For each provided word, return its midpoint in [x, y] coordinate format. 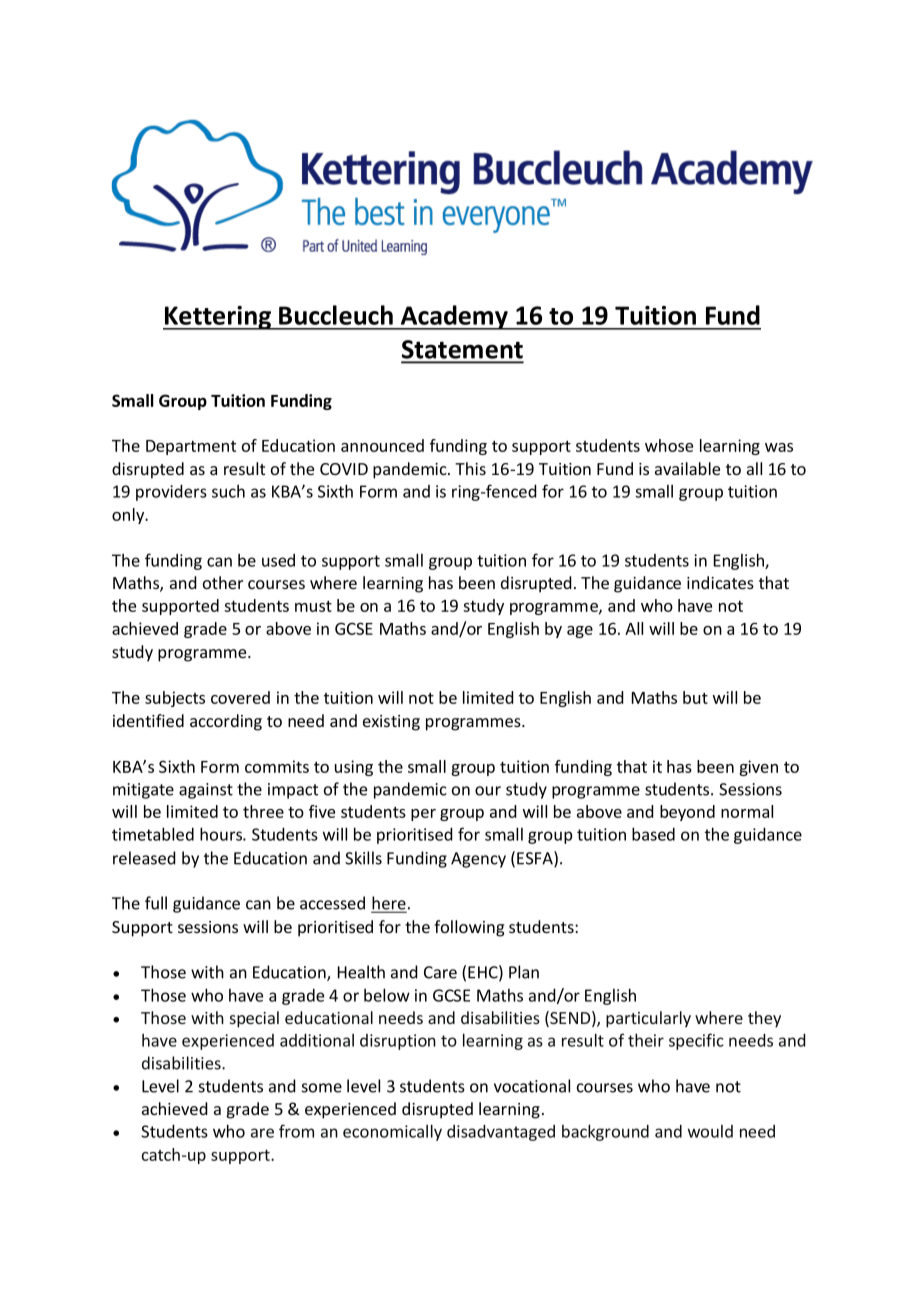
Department [191, 447]
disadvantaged [501, 1133]
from [296, 1131]
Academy [454, 317]
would [710, 1131]
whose [669, 445]
